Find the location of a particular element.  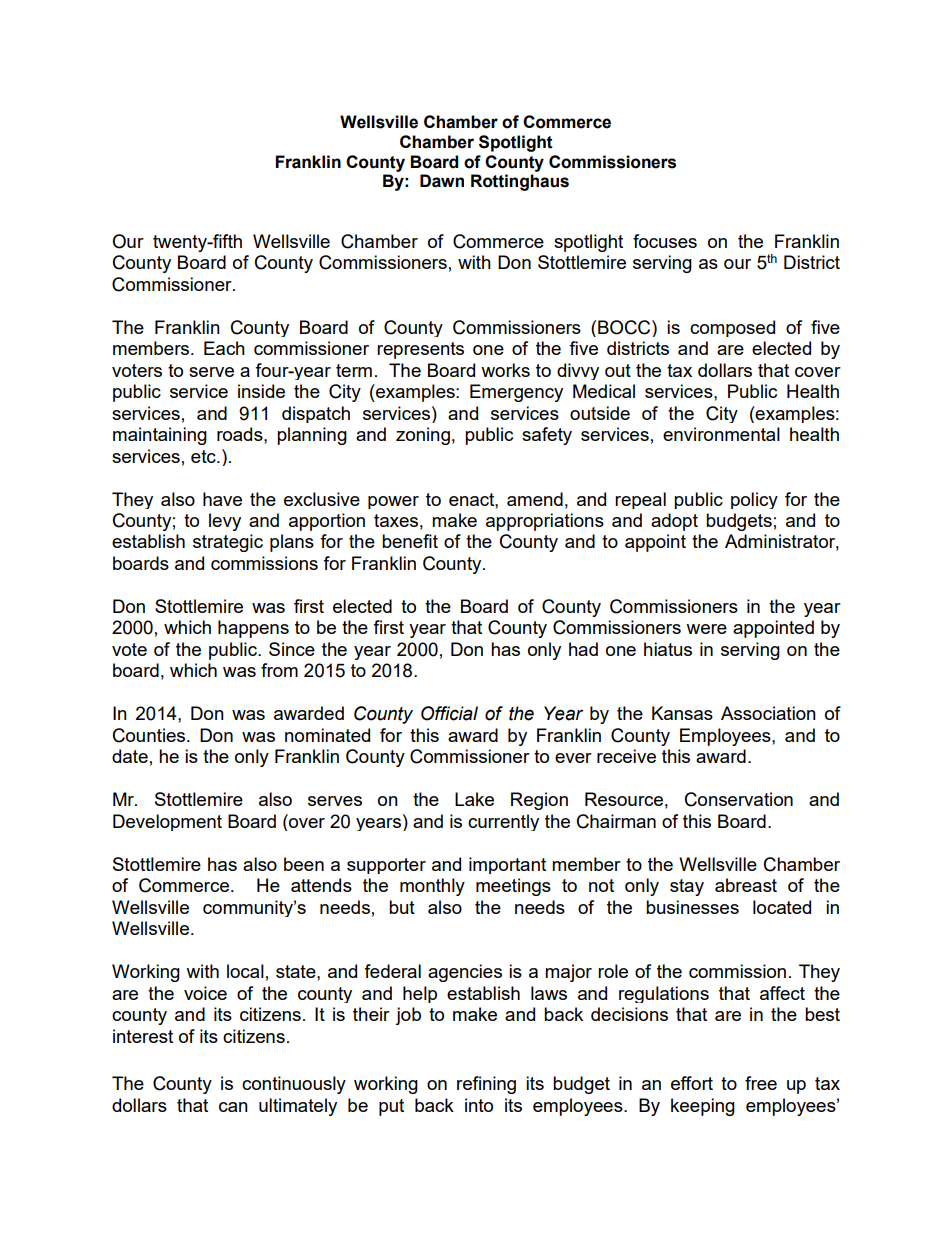

Dawn is located at coordinates (442, 181).
